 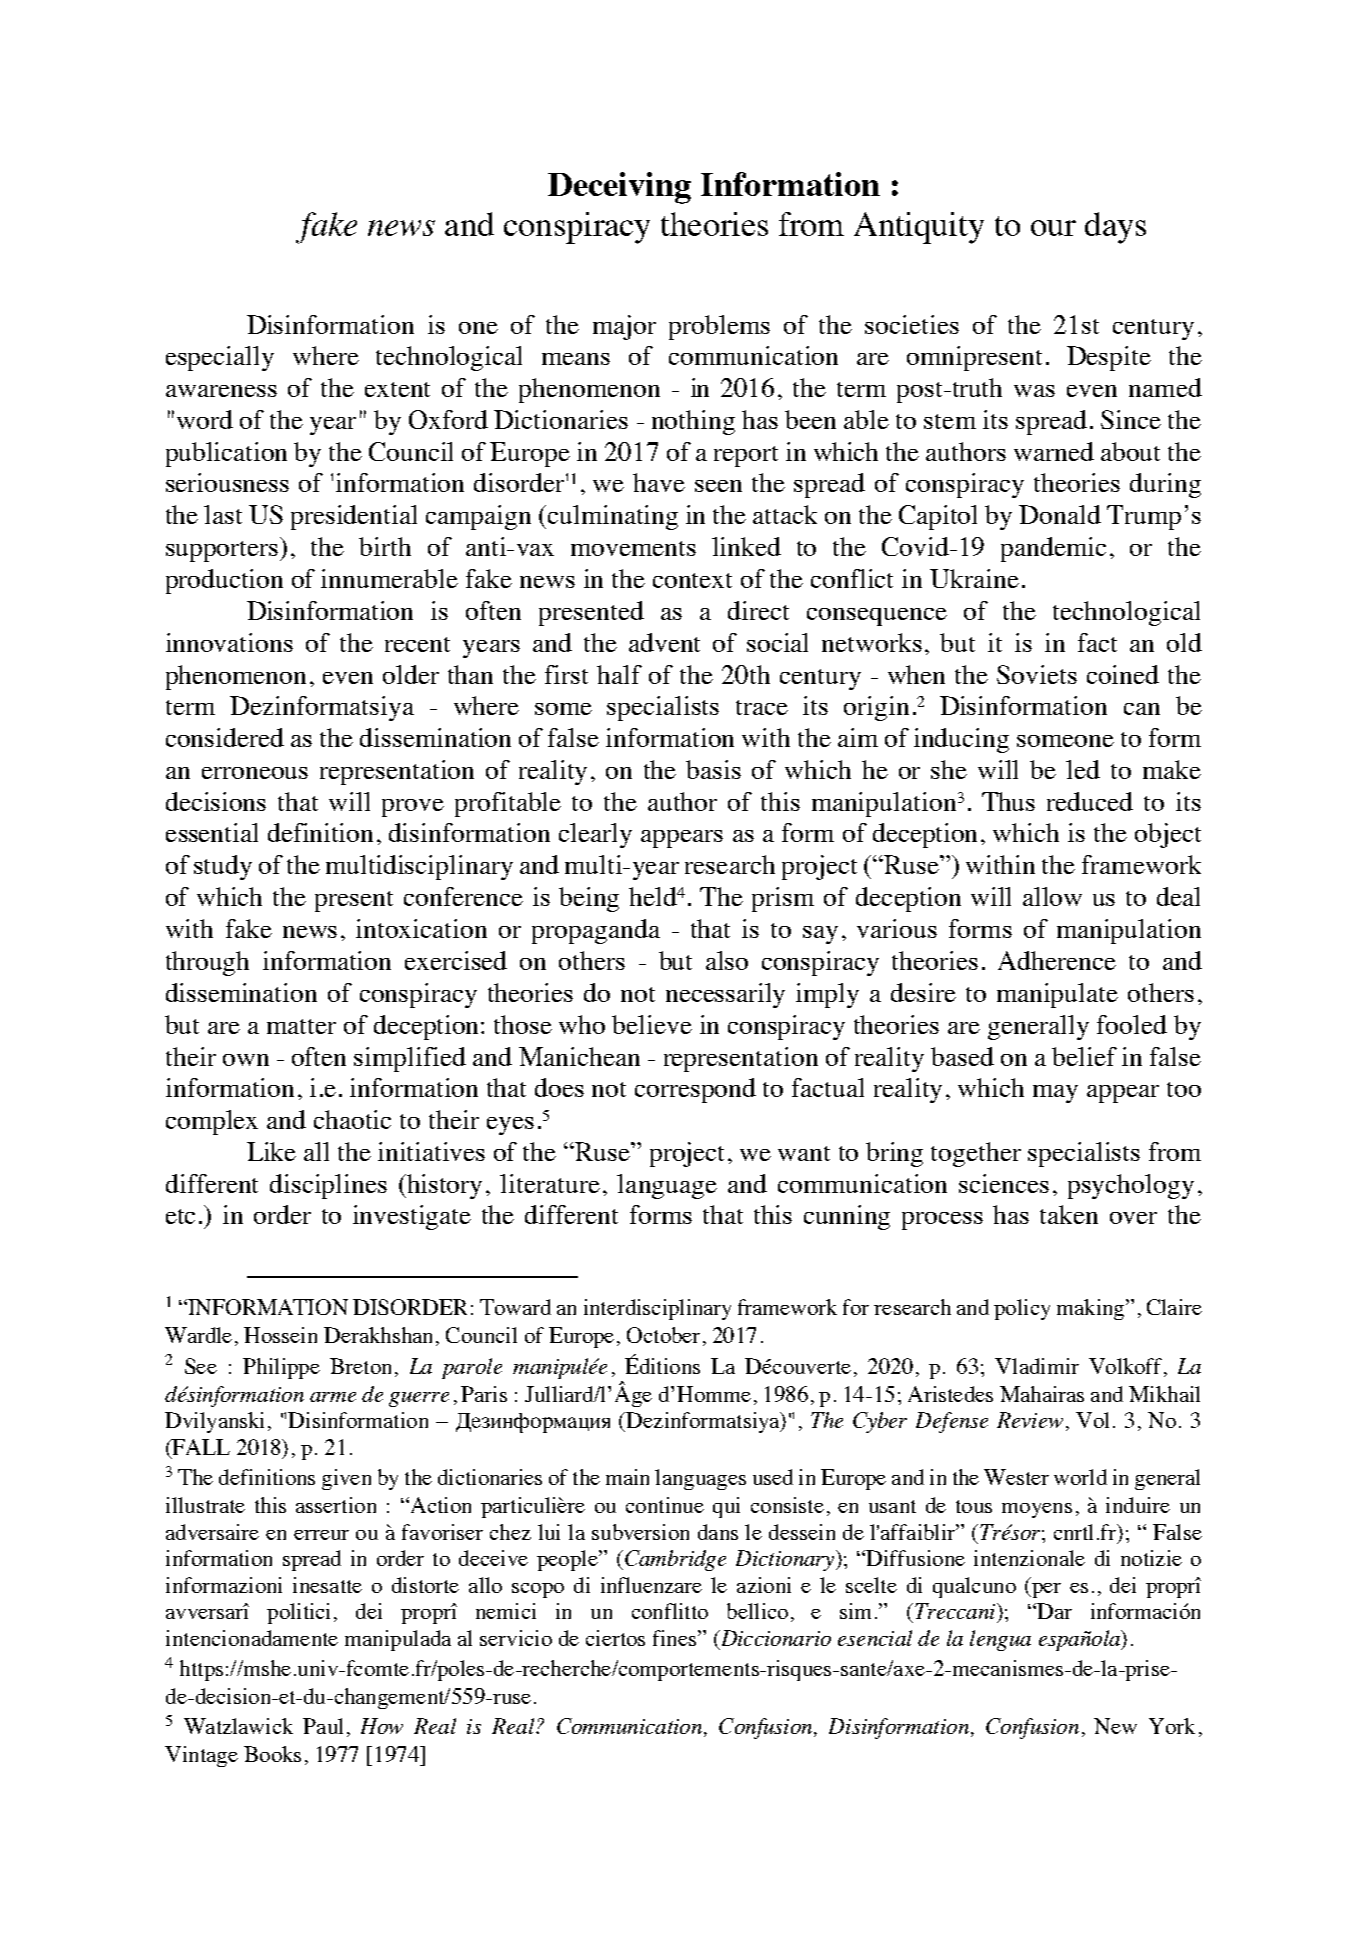 What do you see at coordinates (1053, 228) in the page?
I see `our` at bounding box center [1053, 228].
